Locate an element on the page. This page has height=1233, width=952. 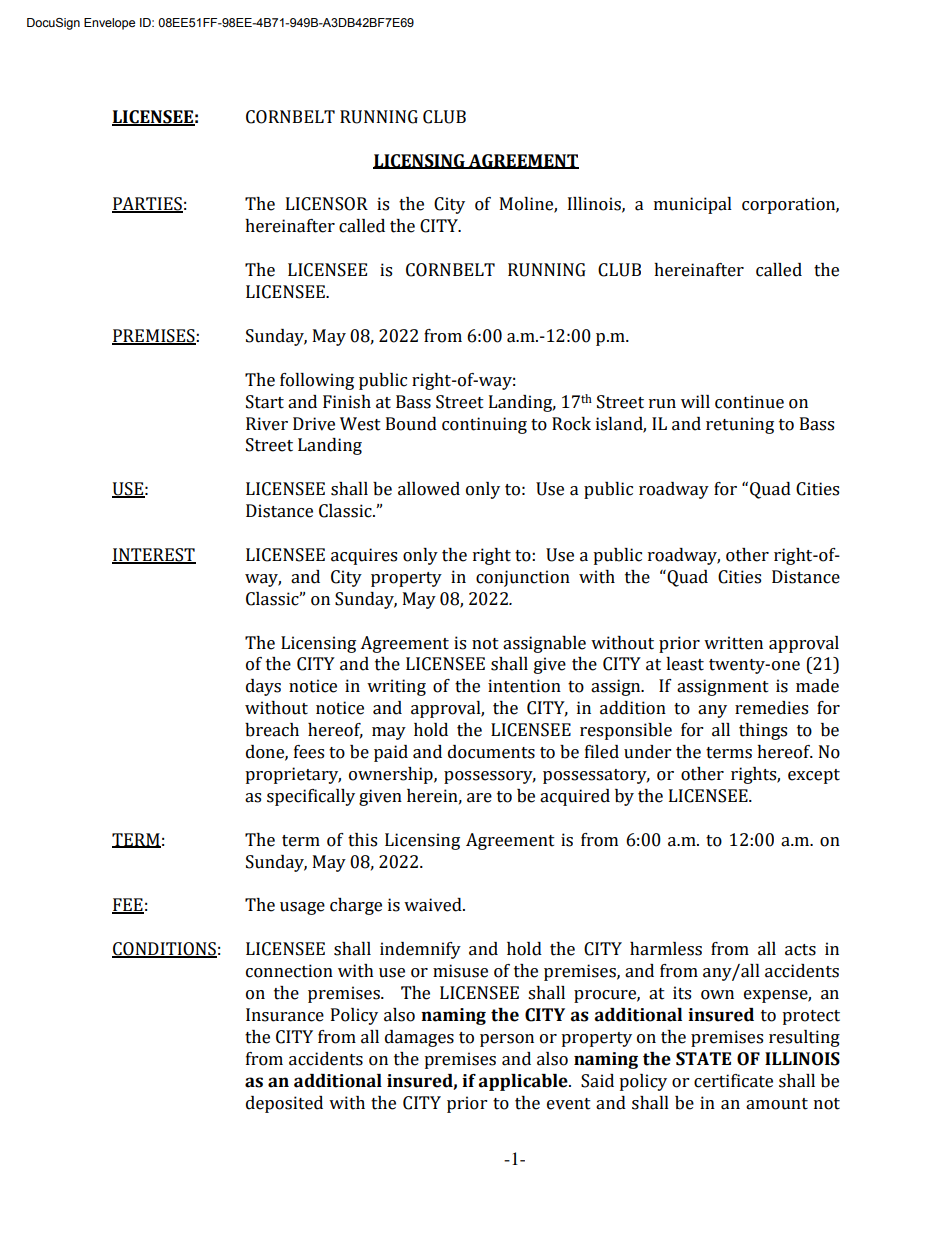
except is located at coordinates (814, 776).
